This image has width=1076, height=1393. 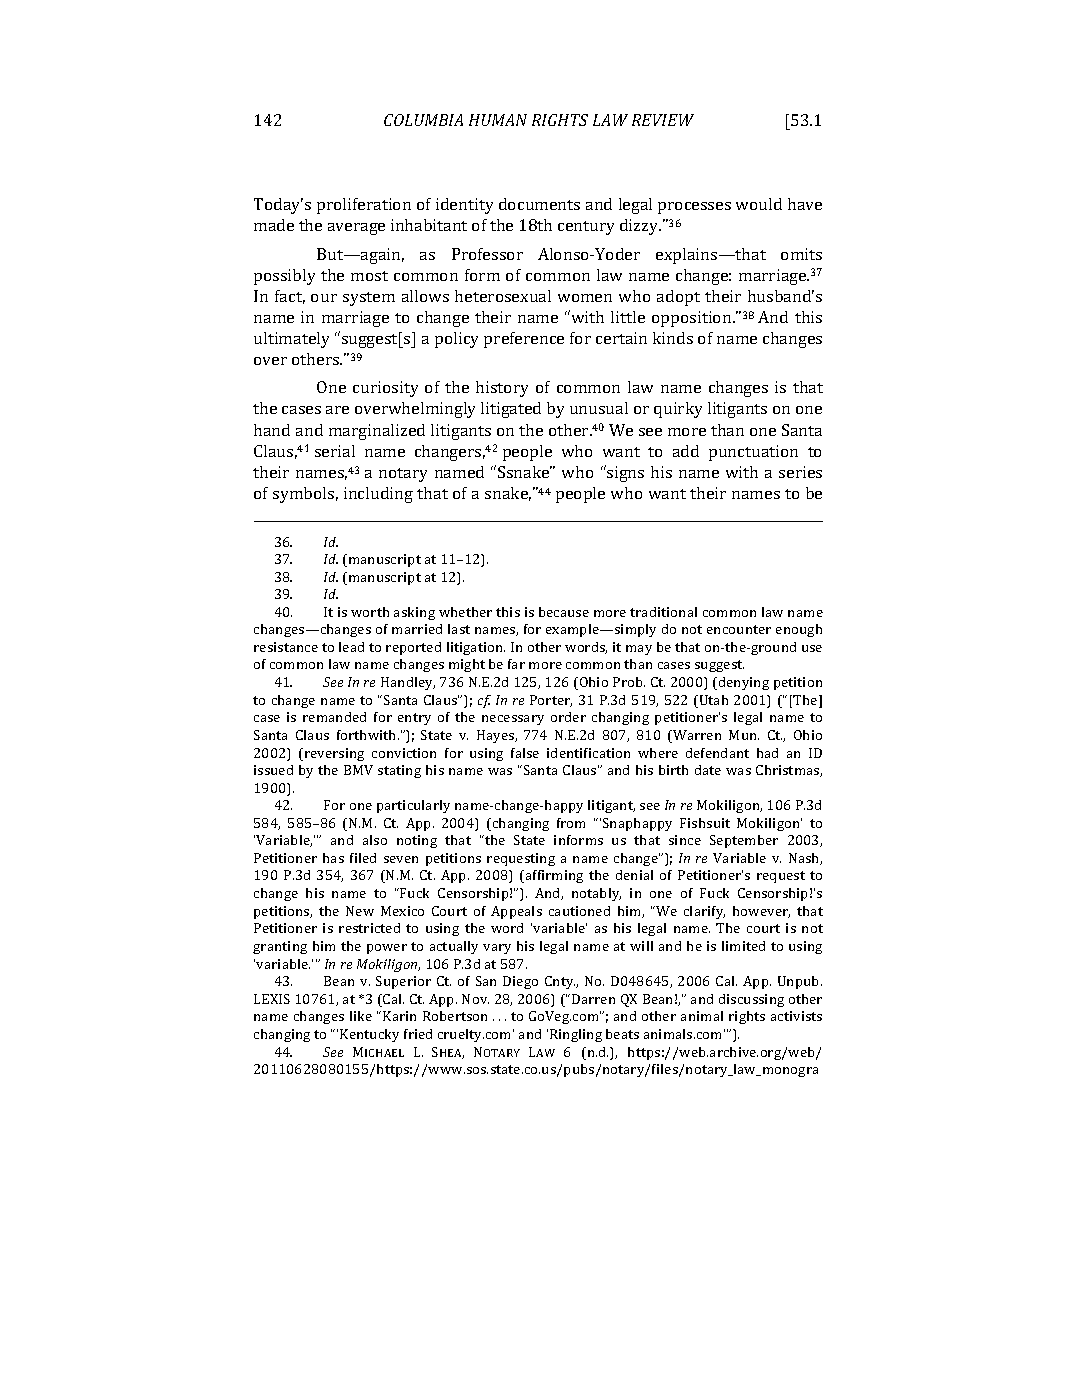 I want to click on proliferation, so click(x=364, y=206).
